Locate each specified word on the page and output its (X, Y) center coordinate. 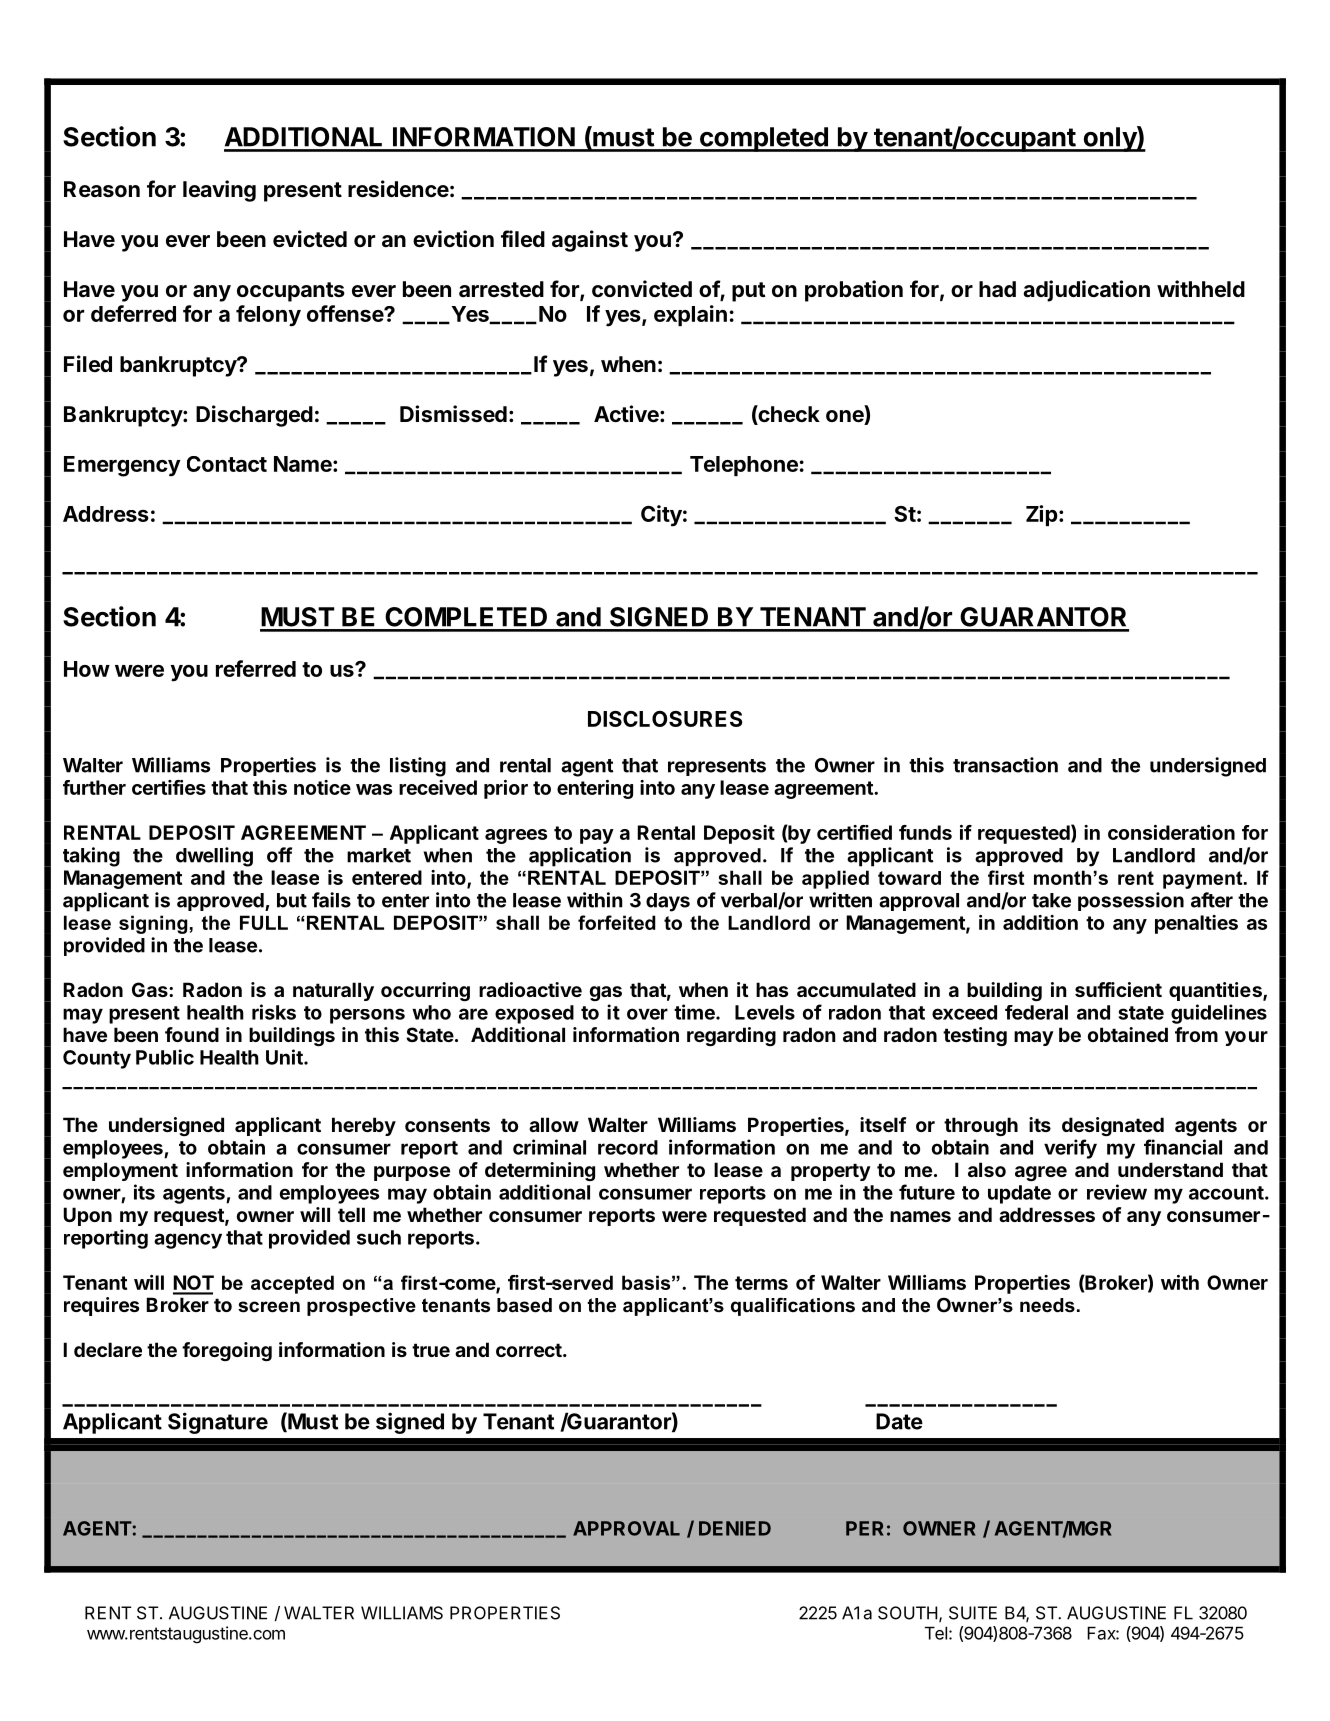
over (647, 1014)
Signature (218, 1423)
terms (761, 1283)
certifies (169, 787)
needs (1047, 1305)
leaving (219, 191)
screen (269, 1307)
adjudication (1086, 291)
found (192, 1034)
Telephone (744, 466)
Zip (1042, 515)
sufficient (1118, 989)
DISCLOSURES (665, 719)
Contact (227, 464)
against (590, 241)
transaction (1005, 765)
